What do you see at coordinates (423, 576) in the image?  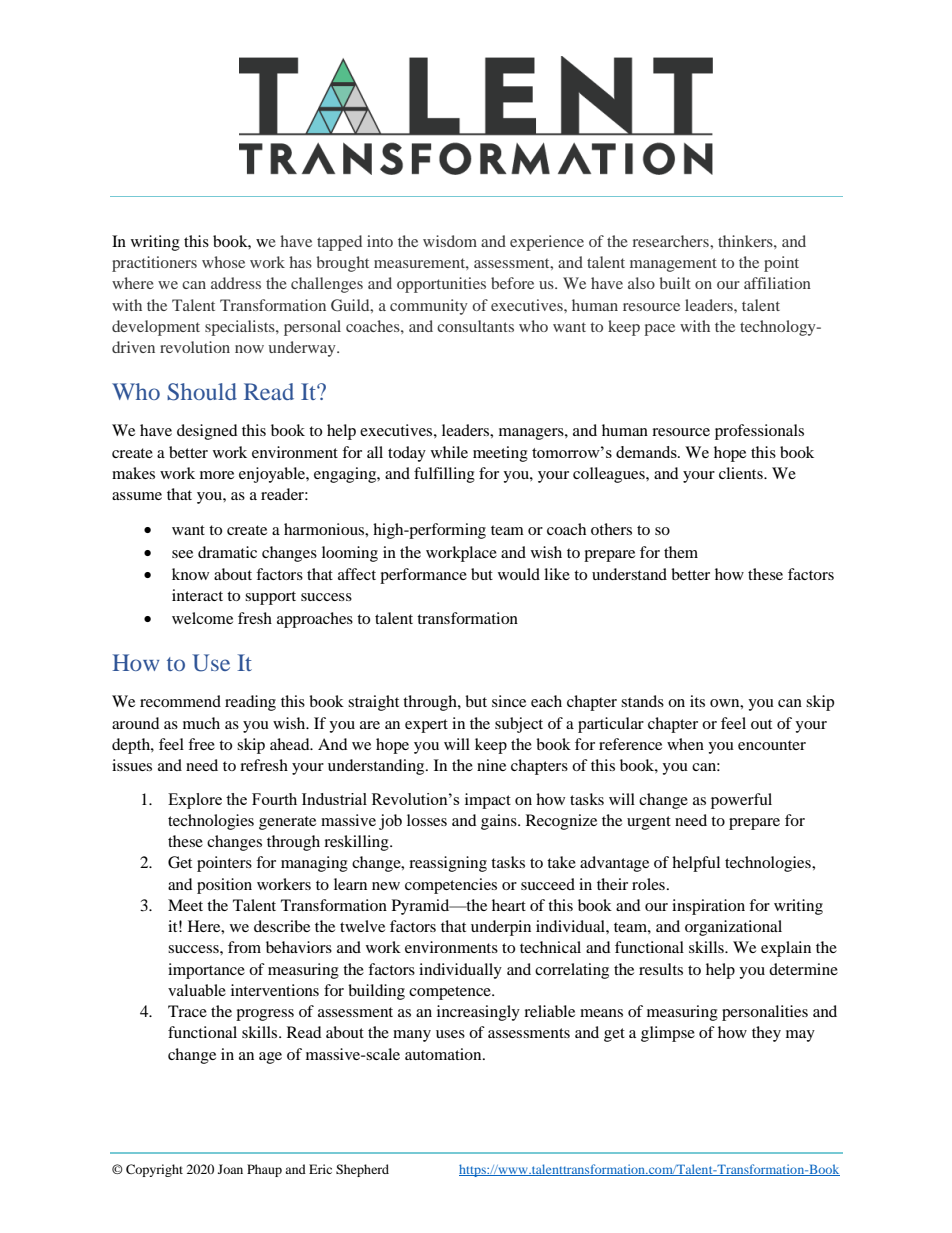 I see `performance` at bounding box center [423, 576].
